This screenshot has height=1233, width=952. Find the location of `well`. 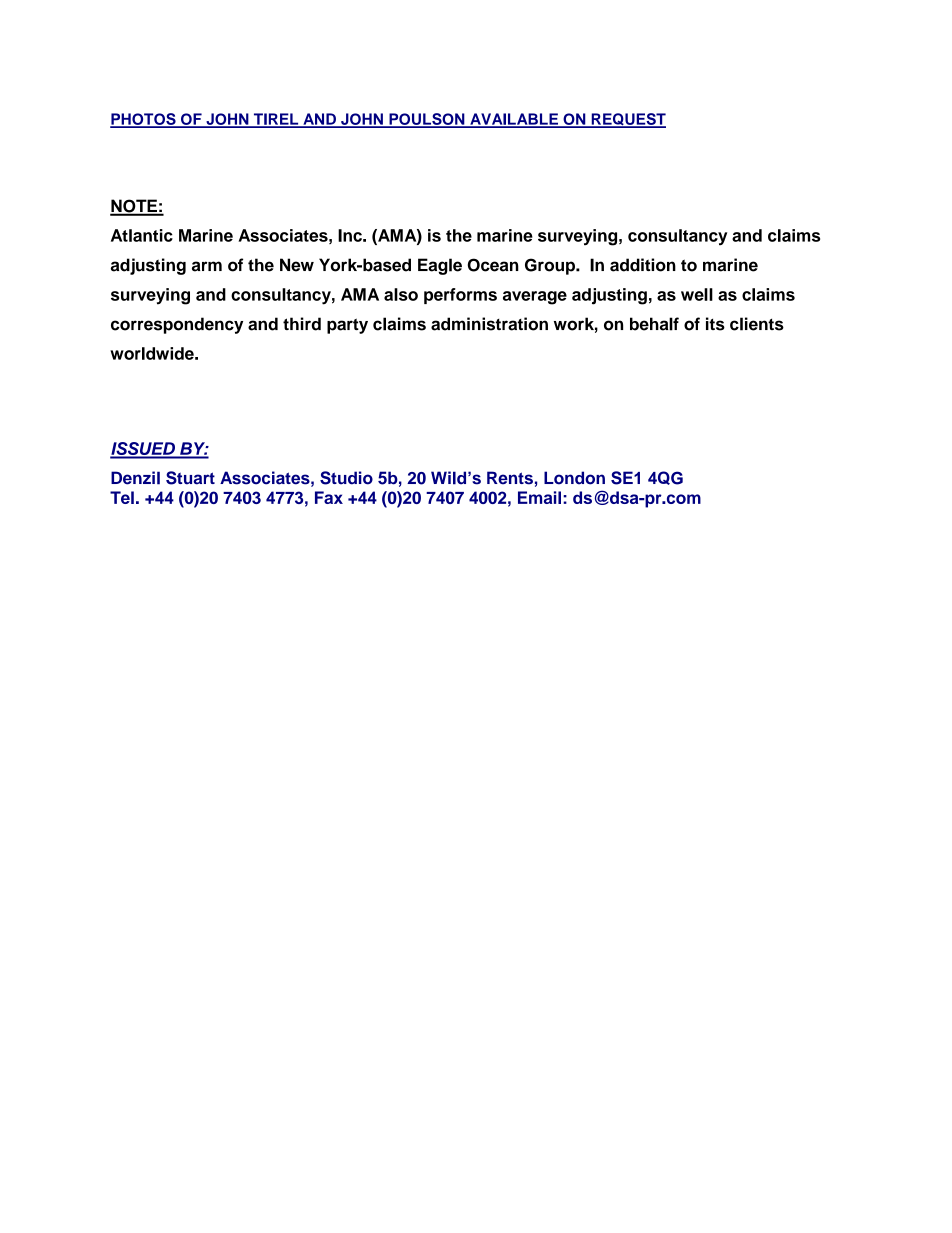

well is located at coordinates (697, 294).
